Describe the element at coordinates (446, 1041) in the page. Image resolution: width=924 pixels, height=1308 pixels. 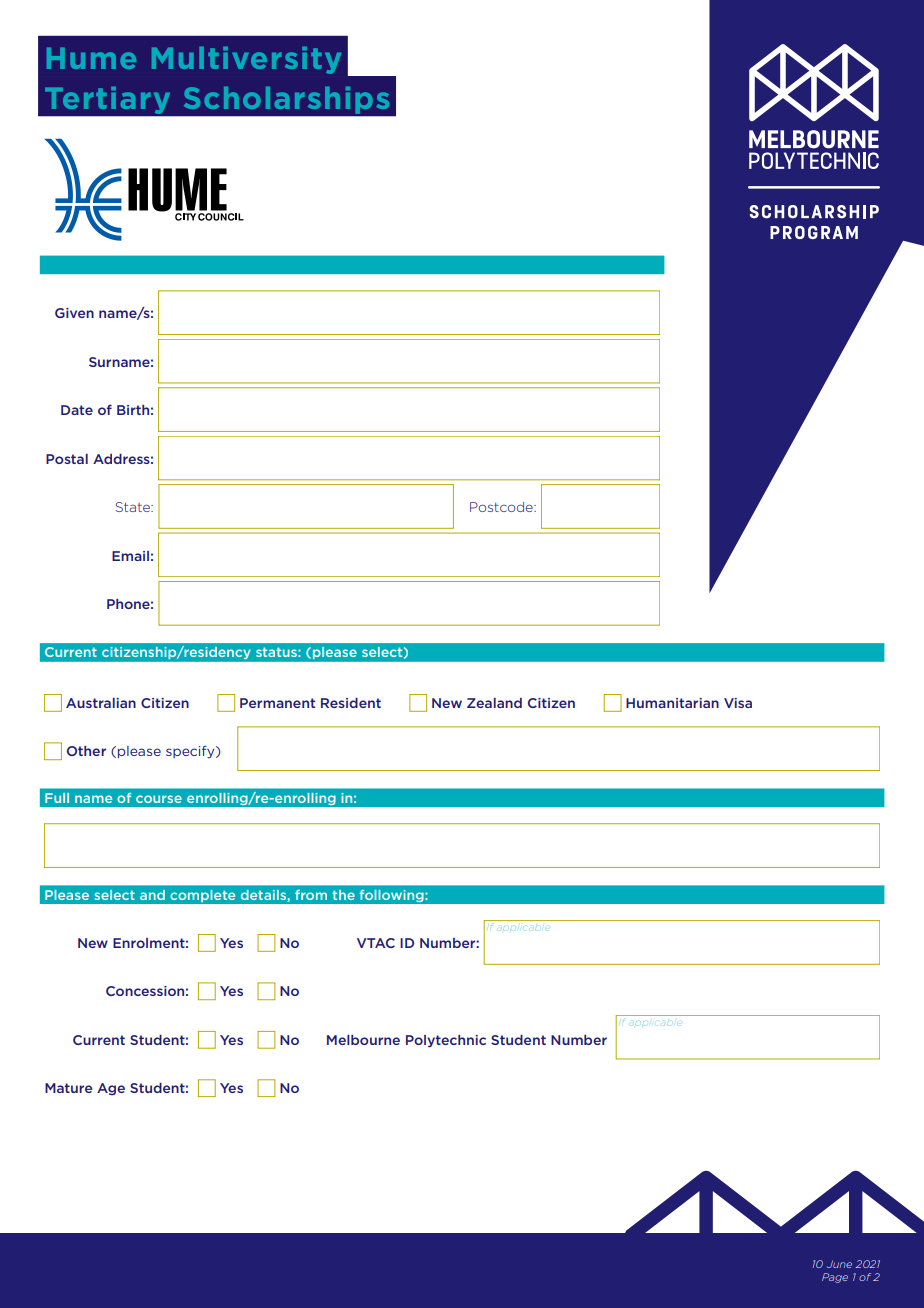
I see `Polytechnic` at that location.
